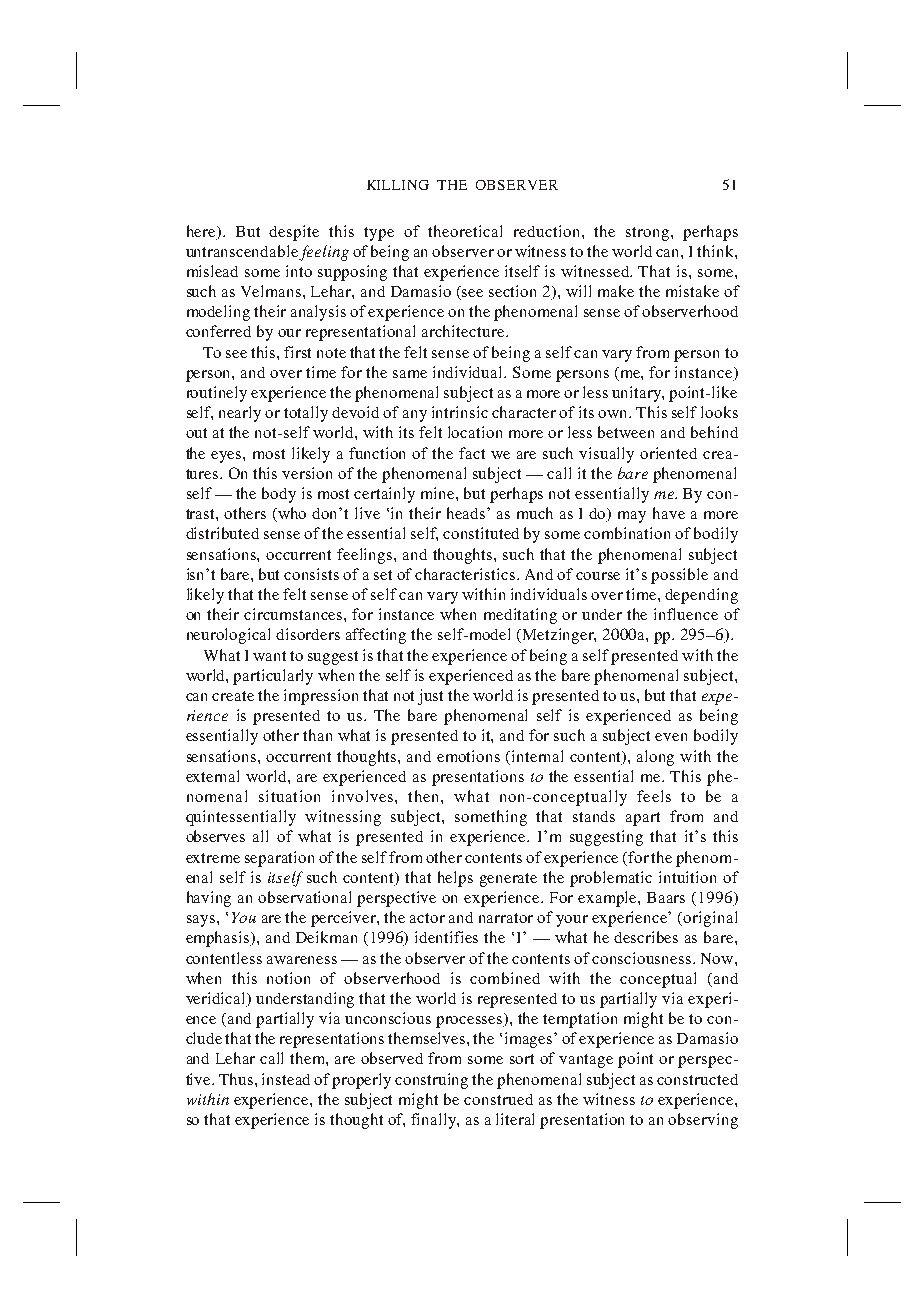 This document has height=1308, width=924. What do you see at coordinates (697, 1079) in the document?
I see `constructed` at bounding box center [697, 1079].
